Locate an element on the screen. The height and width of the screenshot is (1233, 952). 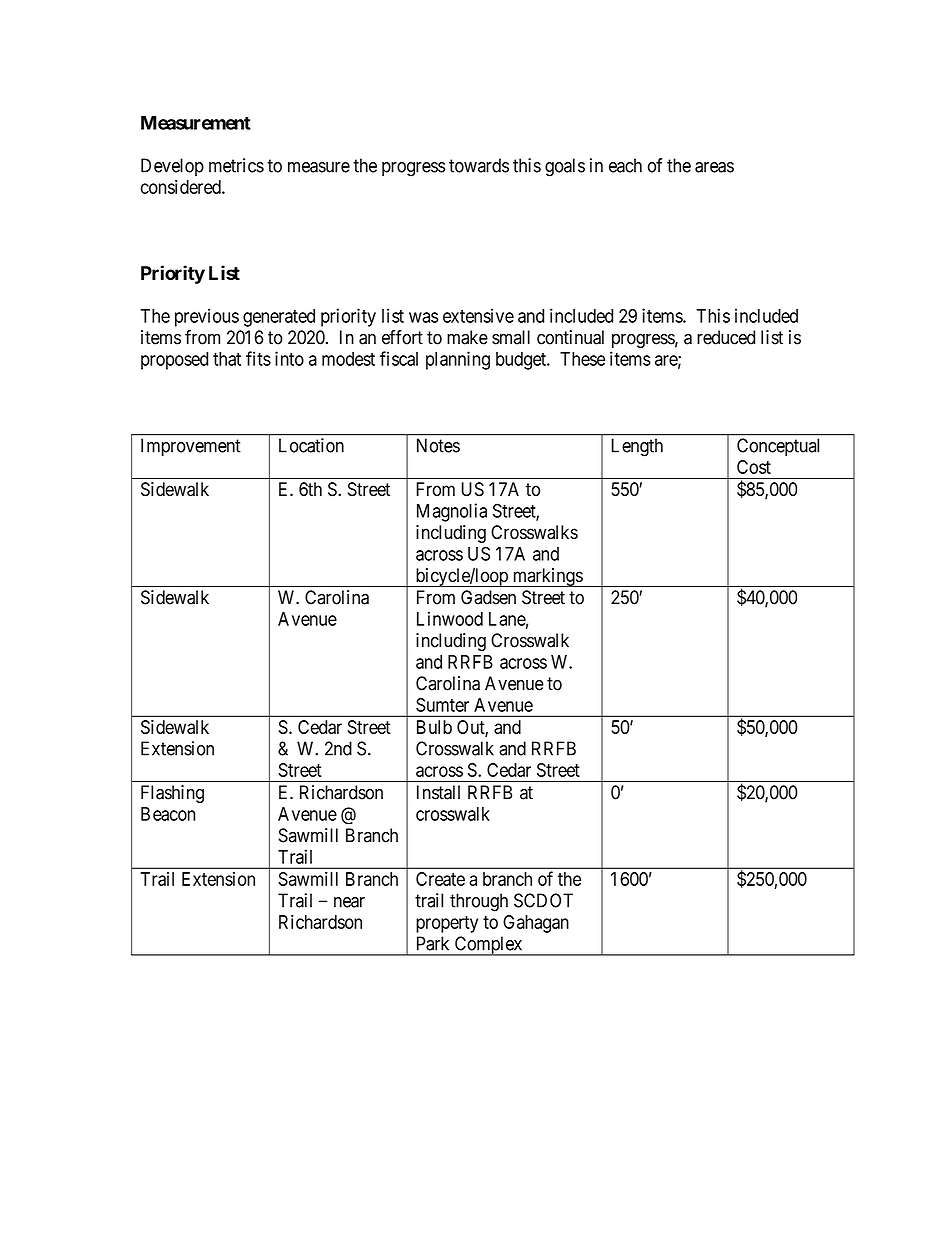
Improvement is located at coordinates (191, 447).
